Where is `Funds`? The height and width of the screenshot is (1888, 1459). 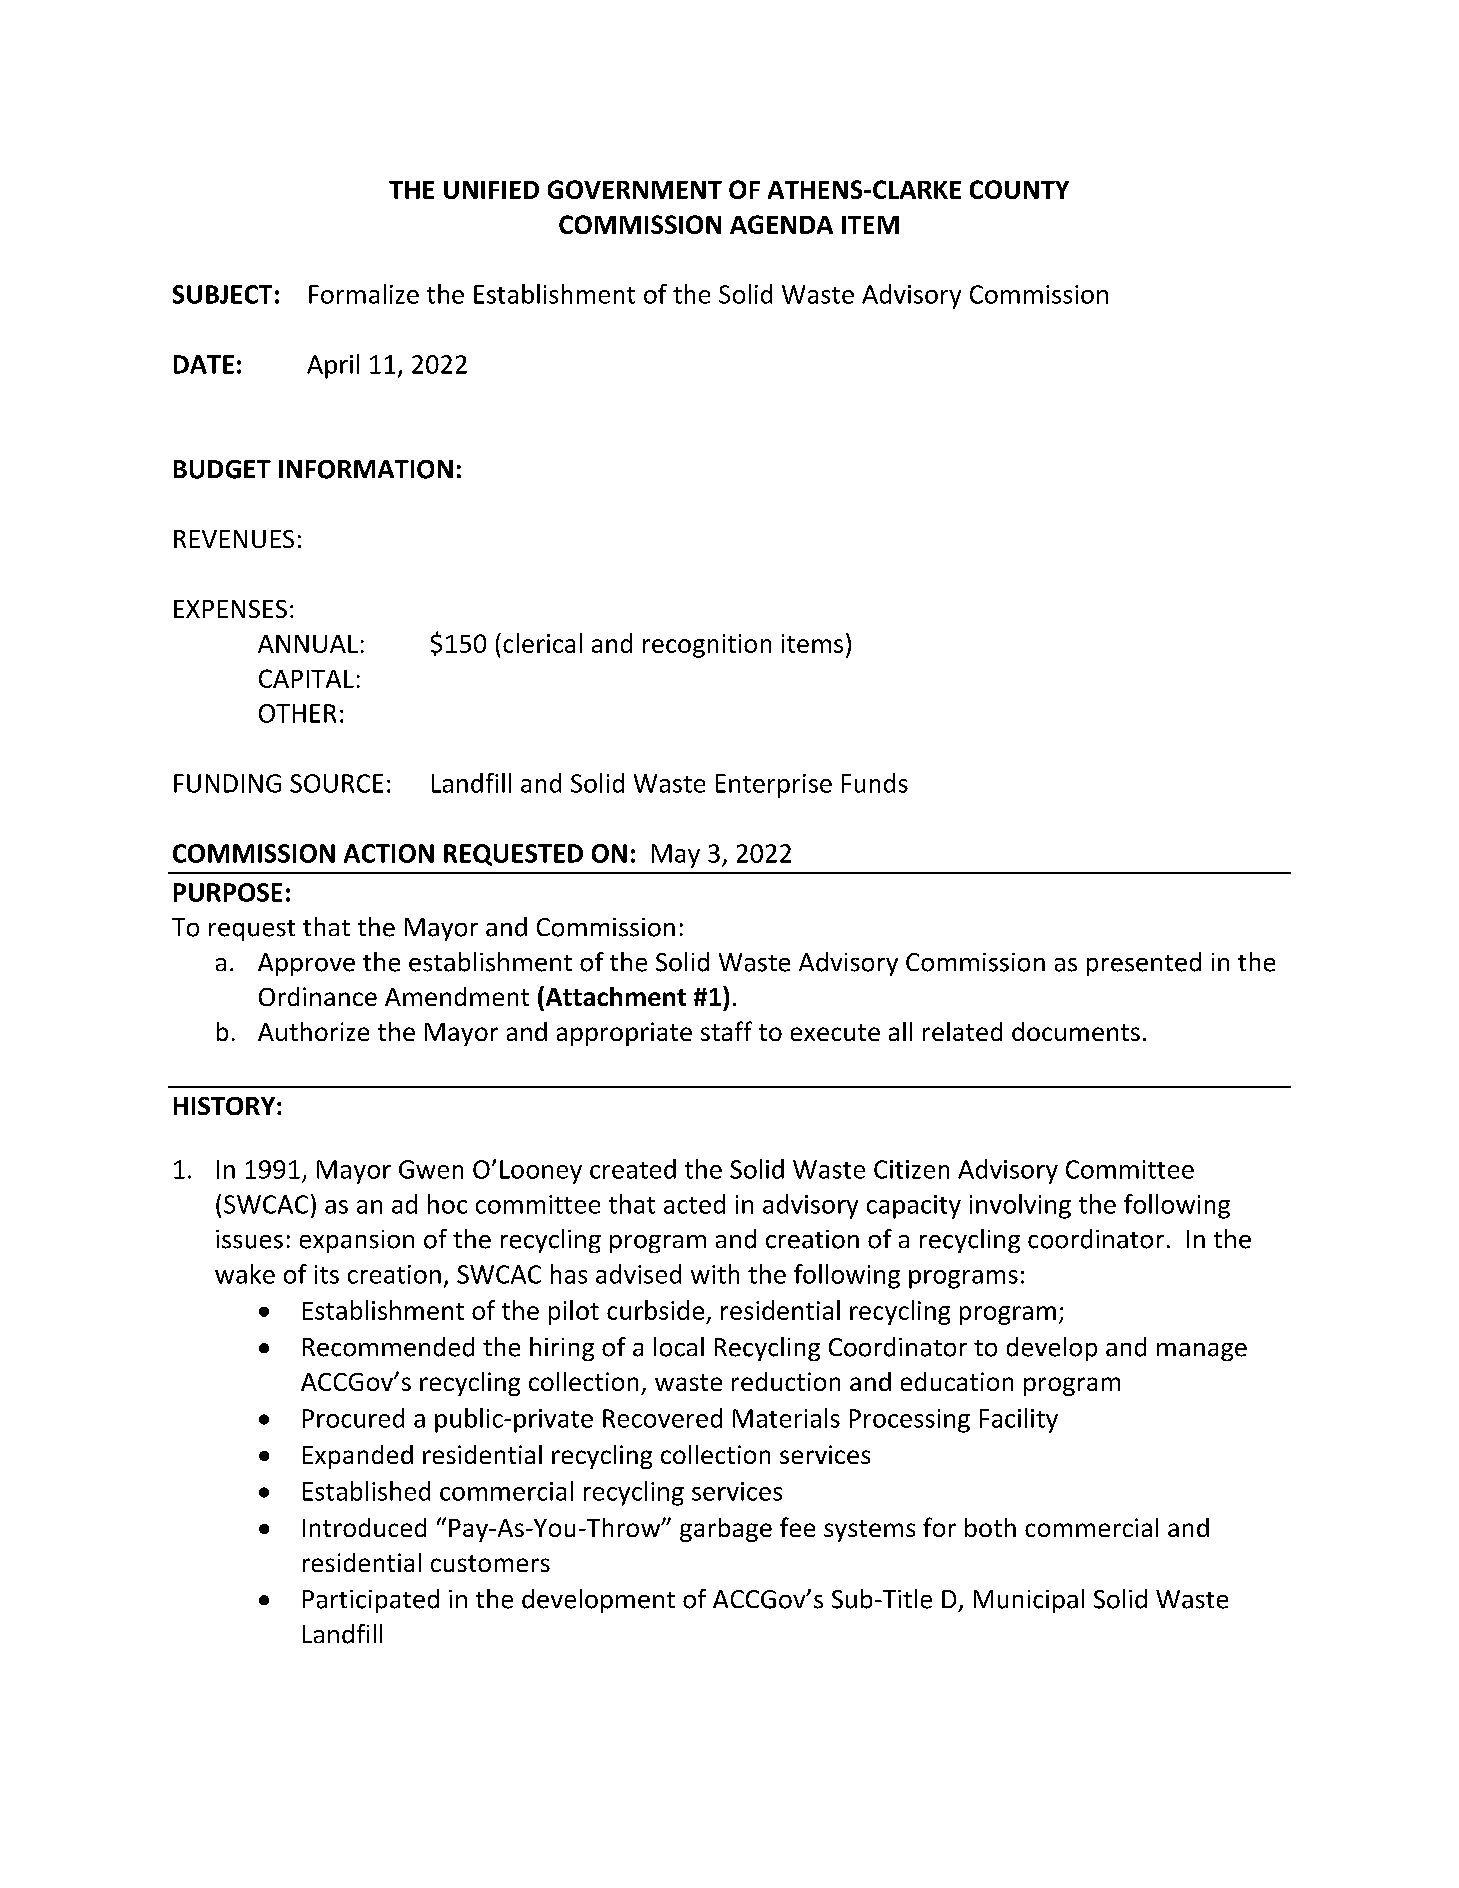
Funds is located at coordinates (875, 783).
